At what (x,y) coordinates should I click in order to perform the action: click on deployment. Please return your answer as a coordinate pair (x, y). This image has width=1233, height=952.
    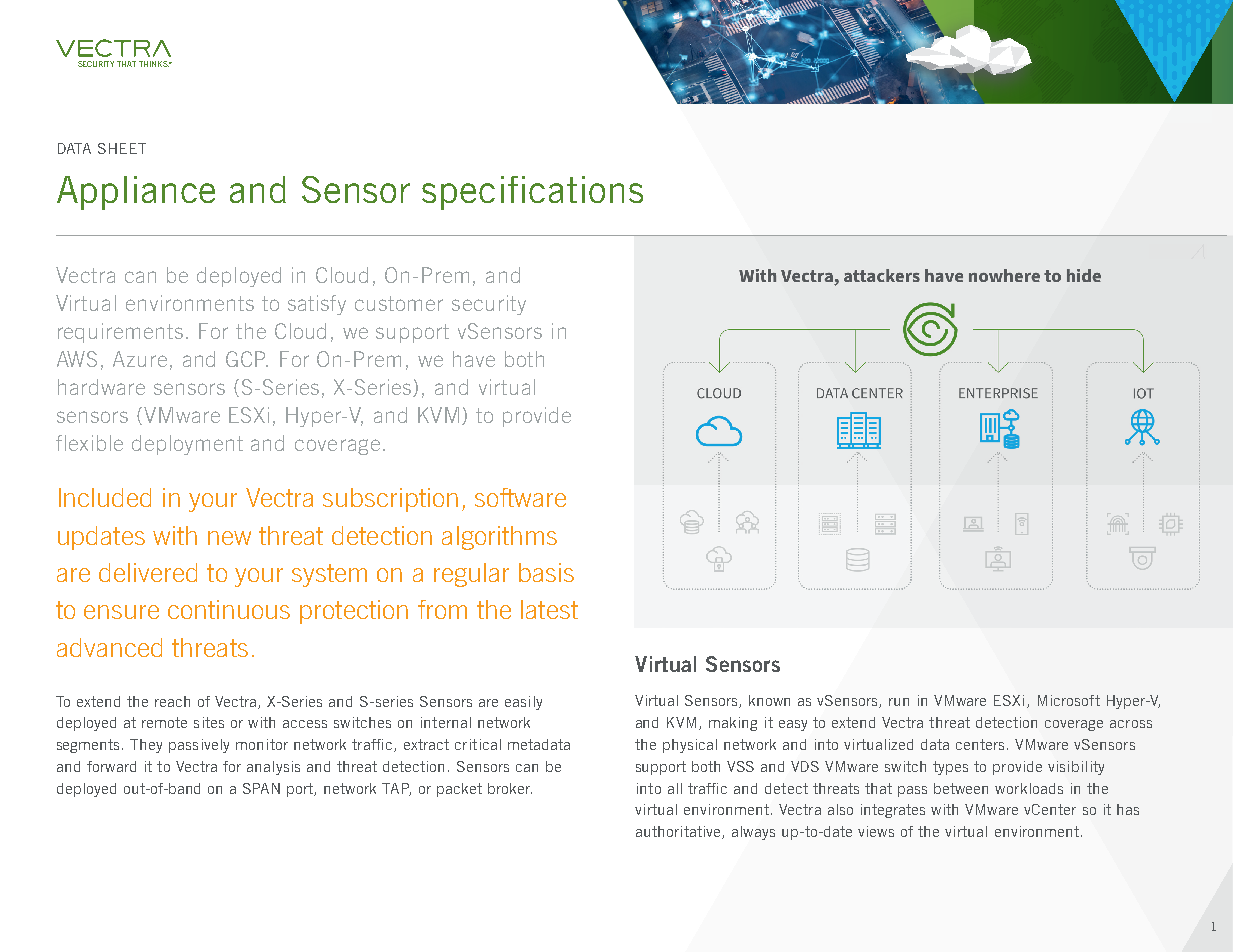
    Looking at the image, I should click on (187, 445).
